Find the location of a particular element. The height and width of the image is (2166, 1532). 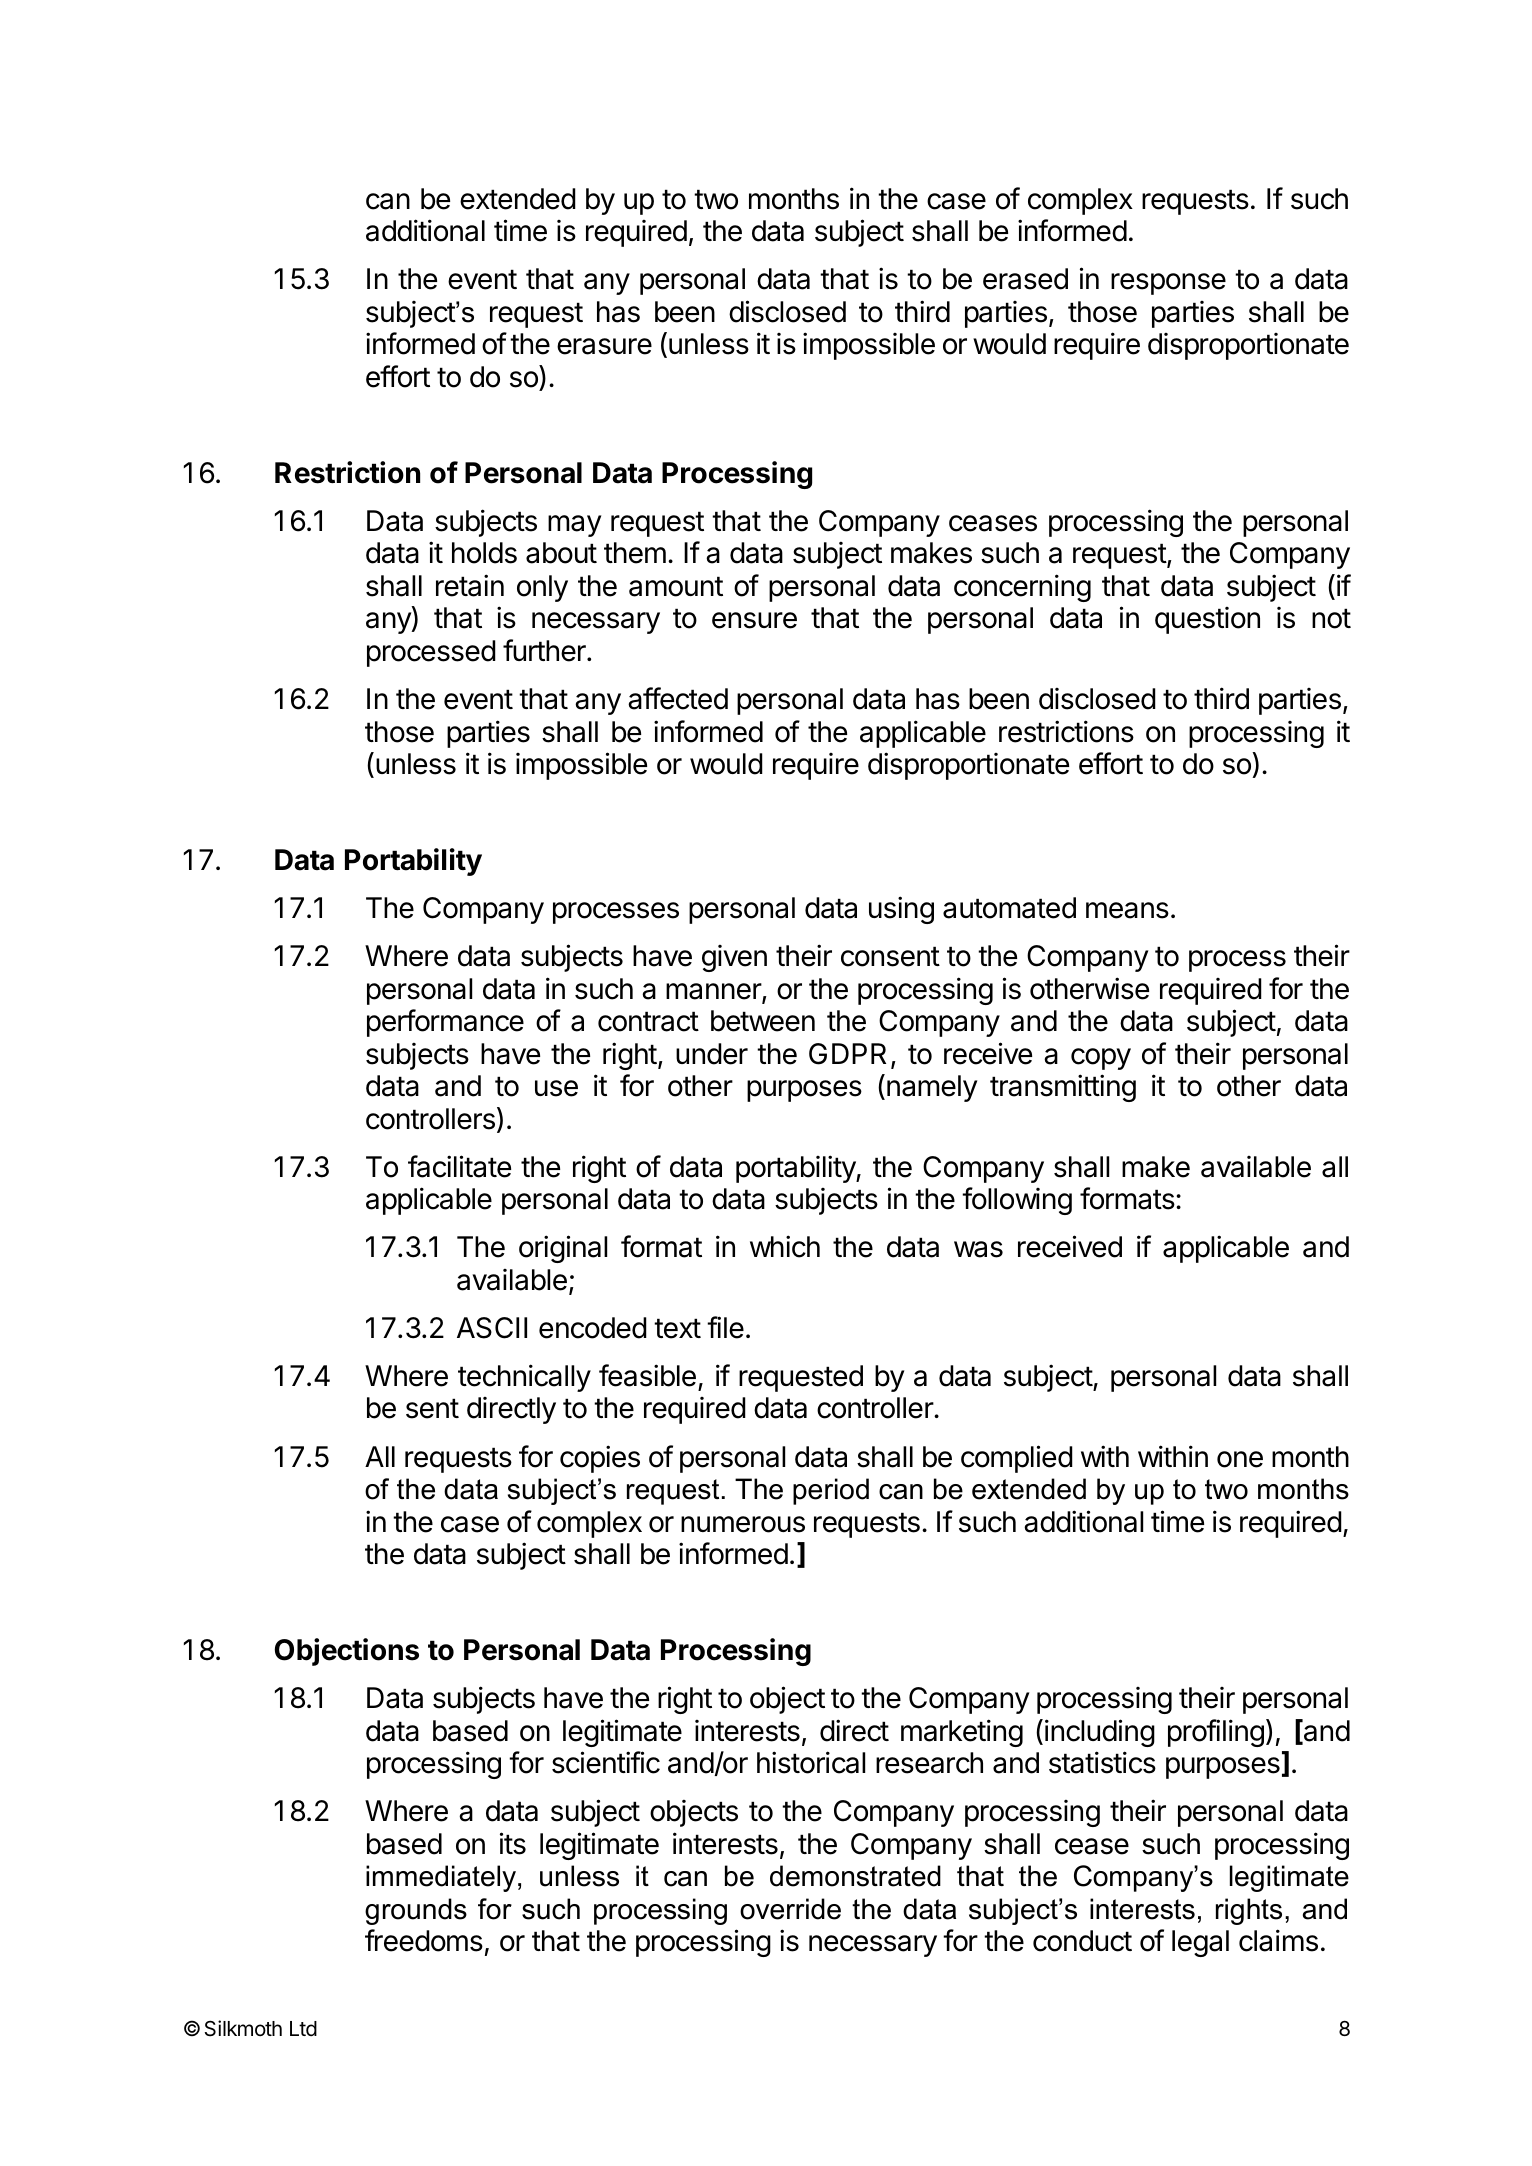

affected is located at coordinates (678, 698).
